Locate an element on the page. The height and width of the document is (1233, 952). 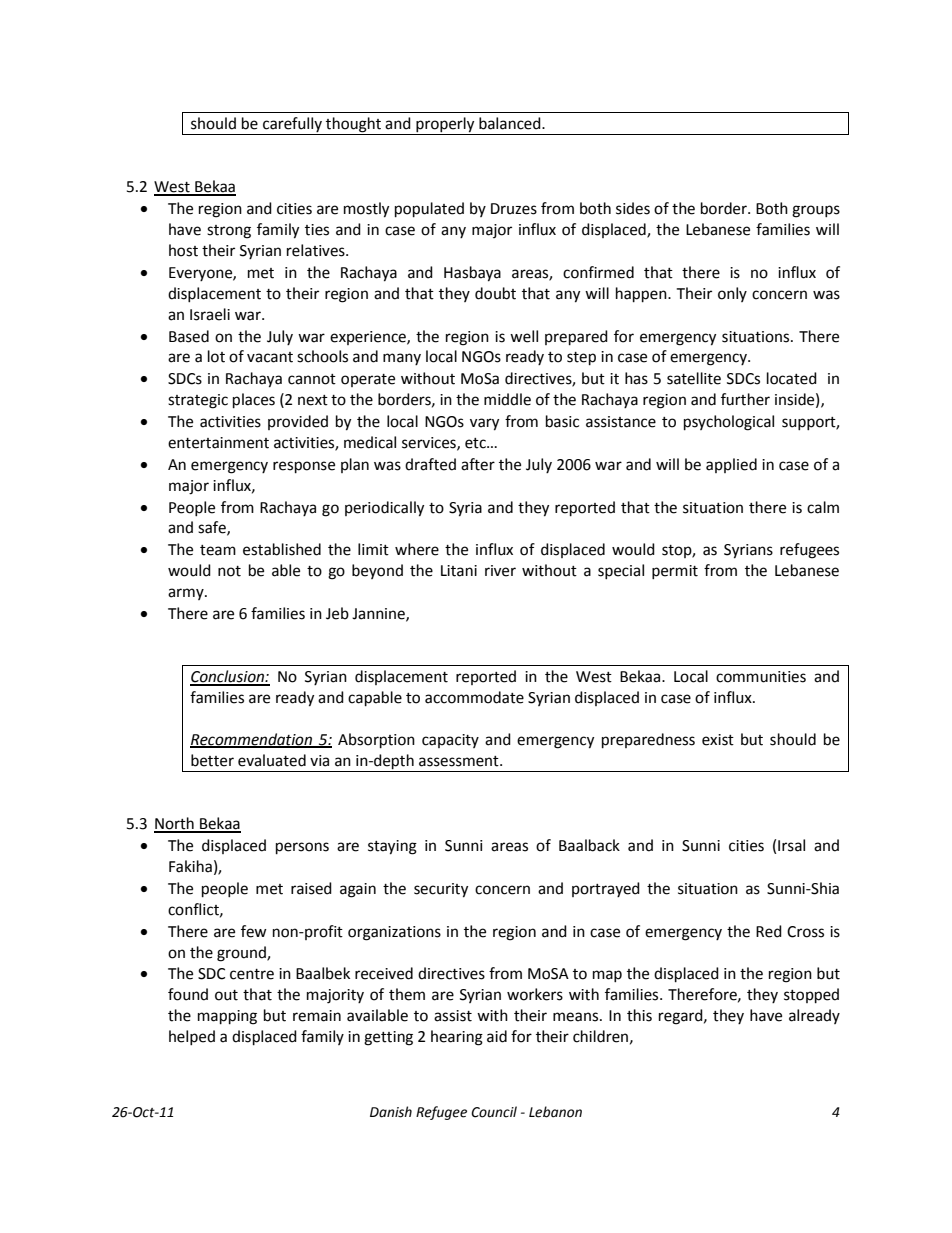
helped is located at coordinates (192, 1037).
